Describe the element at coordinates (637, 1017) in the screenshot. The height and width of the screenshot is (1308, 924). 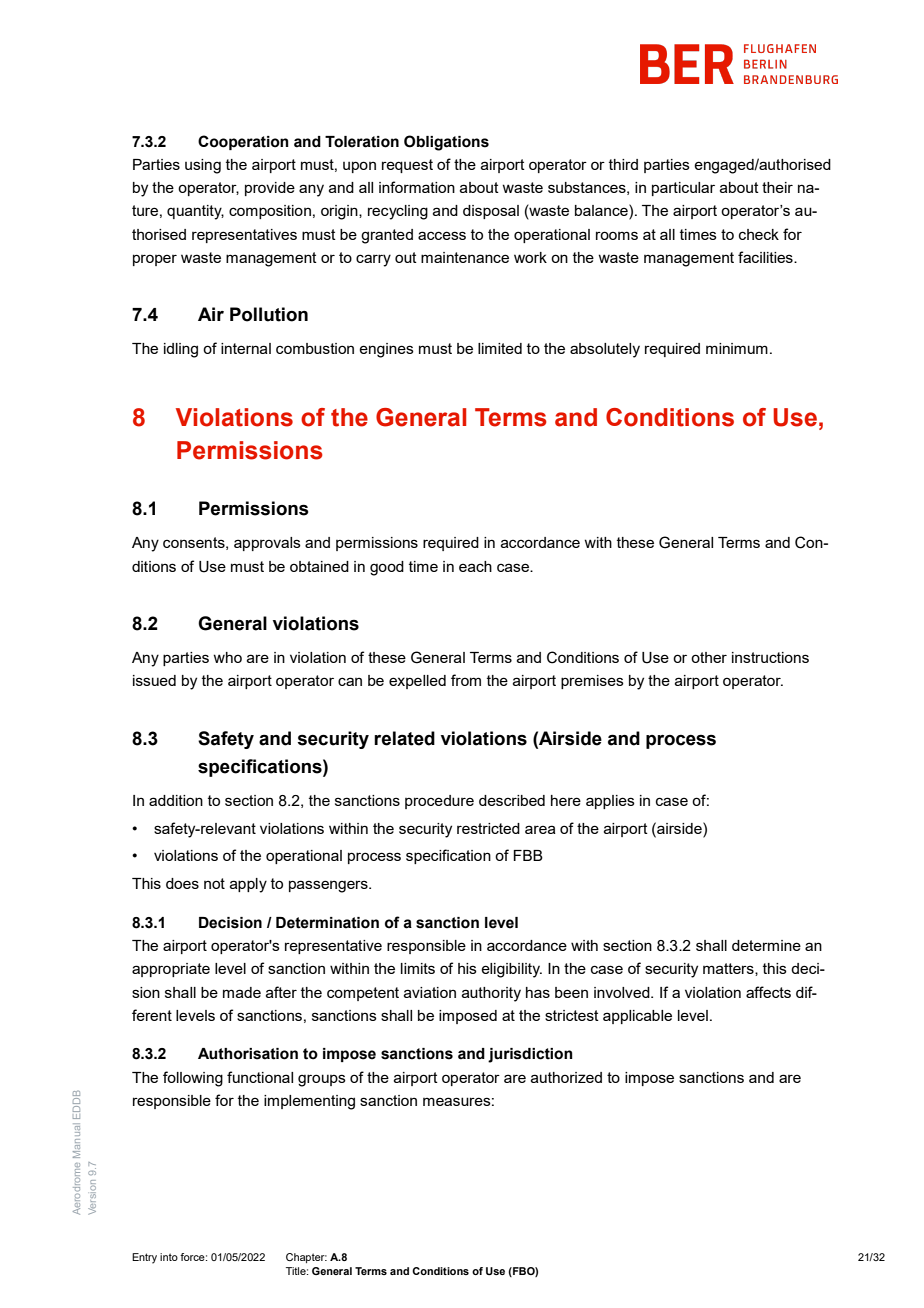
I see `applicable` at that location.
